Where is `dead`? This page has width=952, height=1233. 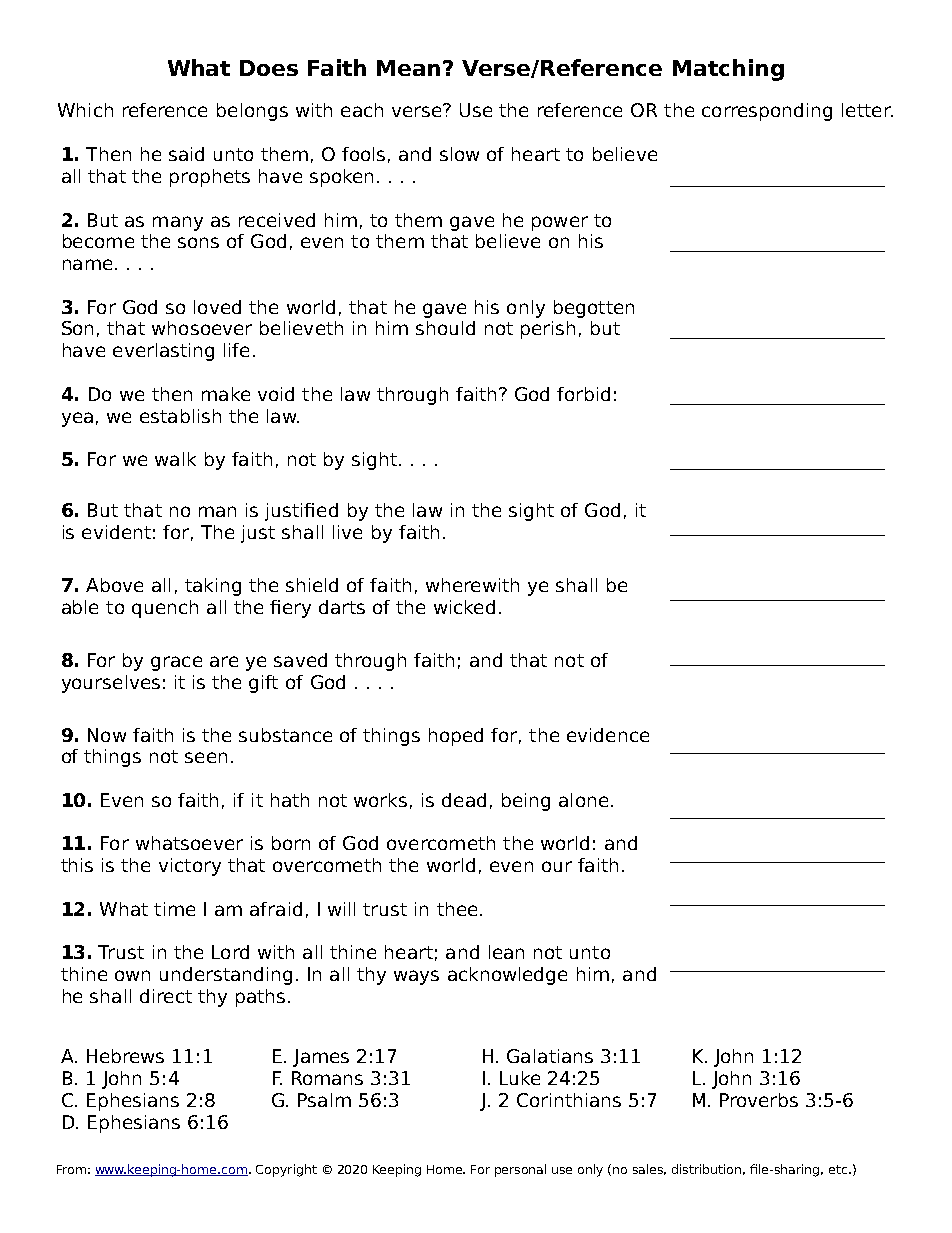
dead is located at coordinates (464, 800).
